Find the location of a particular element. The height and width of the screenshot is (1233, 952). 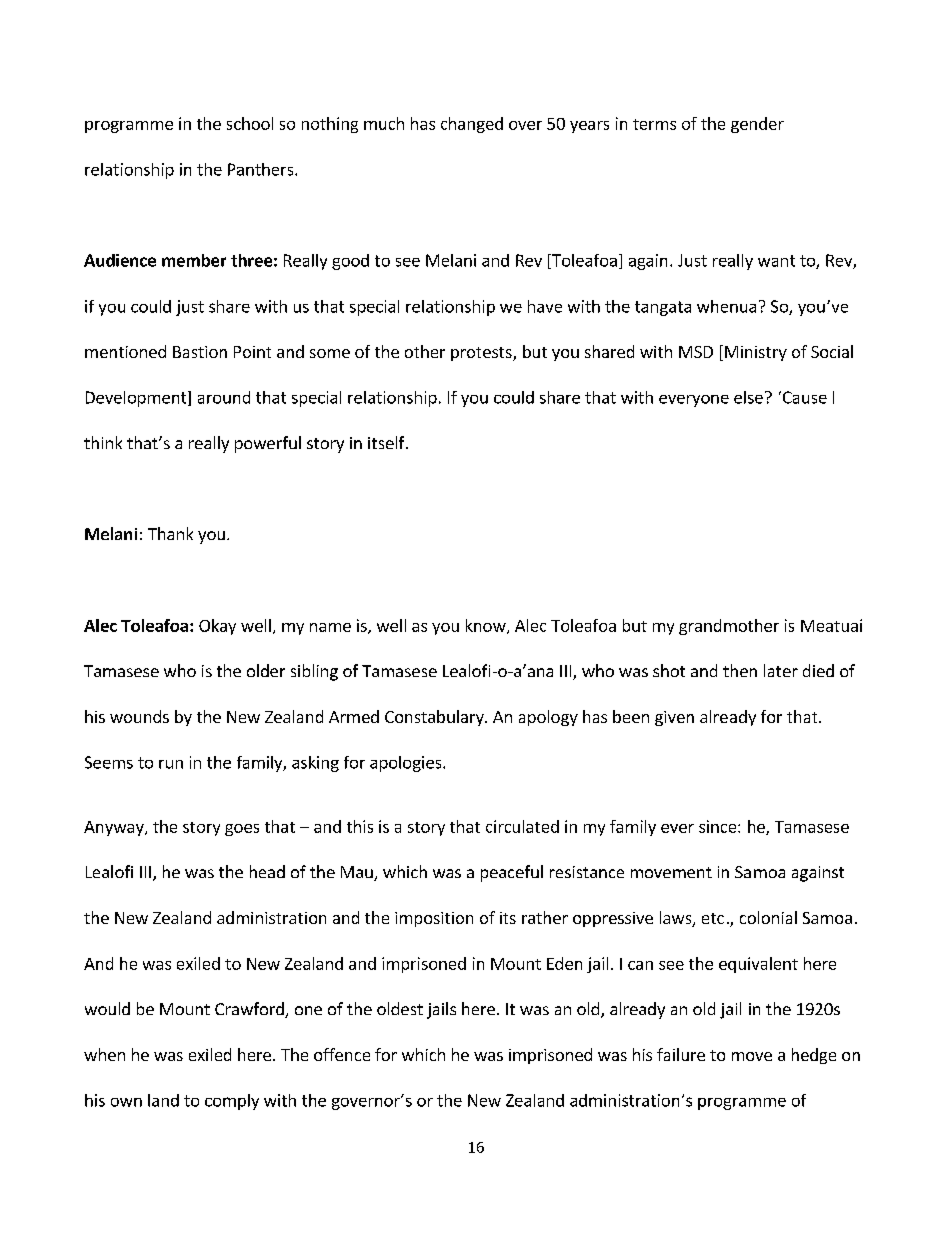

changed is located at coordinates (472, 125).
